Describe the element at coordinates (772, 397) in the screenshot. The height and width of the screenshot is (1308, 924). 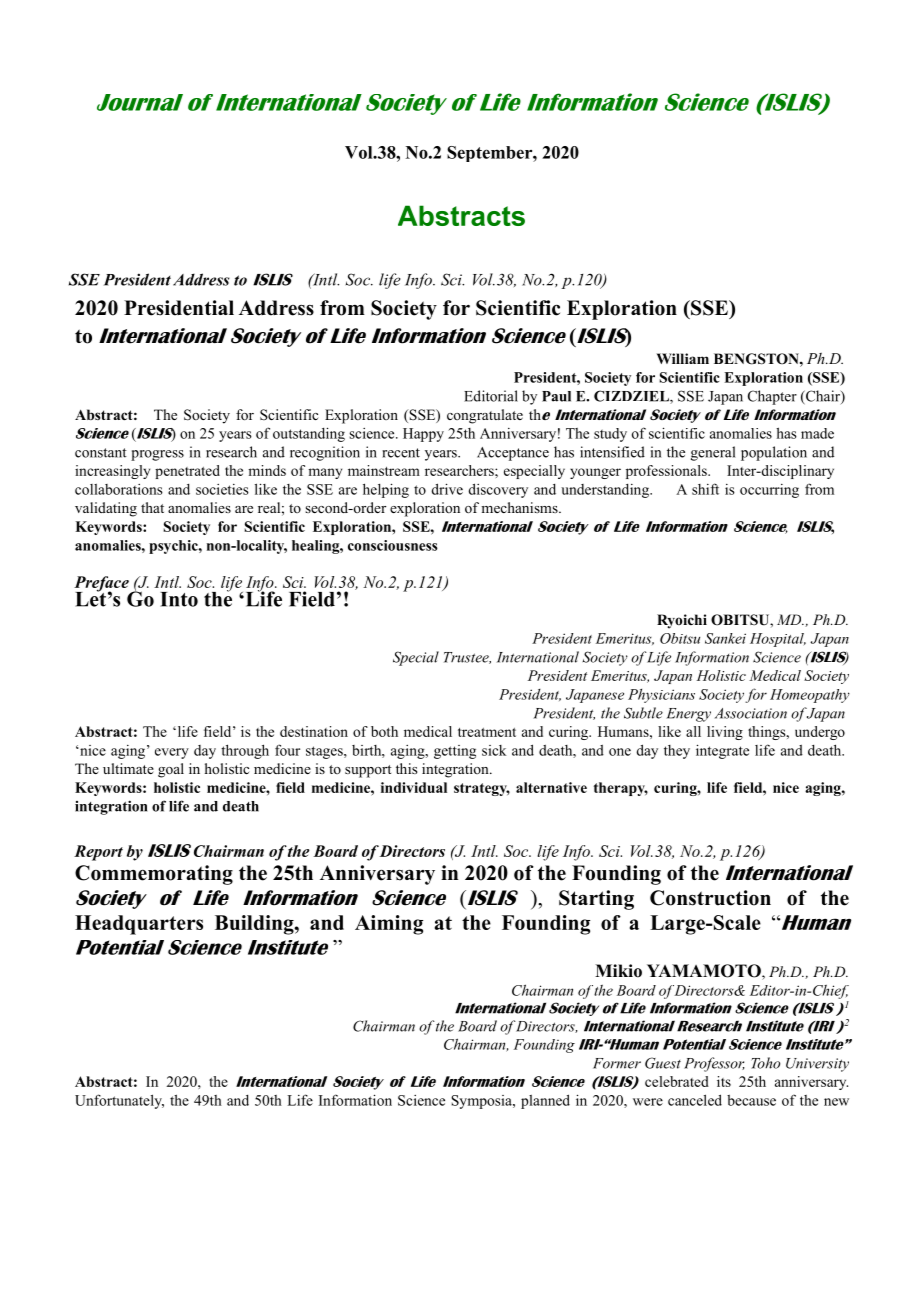
I see `Chapter` at that location.
